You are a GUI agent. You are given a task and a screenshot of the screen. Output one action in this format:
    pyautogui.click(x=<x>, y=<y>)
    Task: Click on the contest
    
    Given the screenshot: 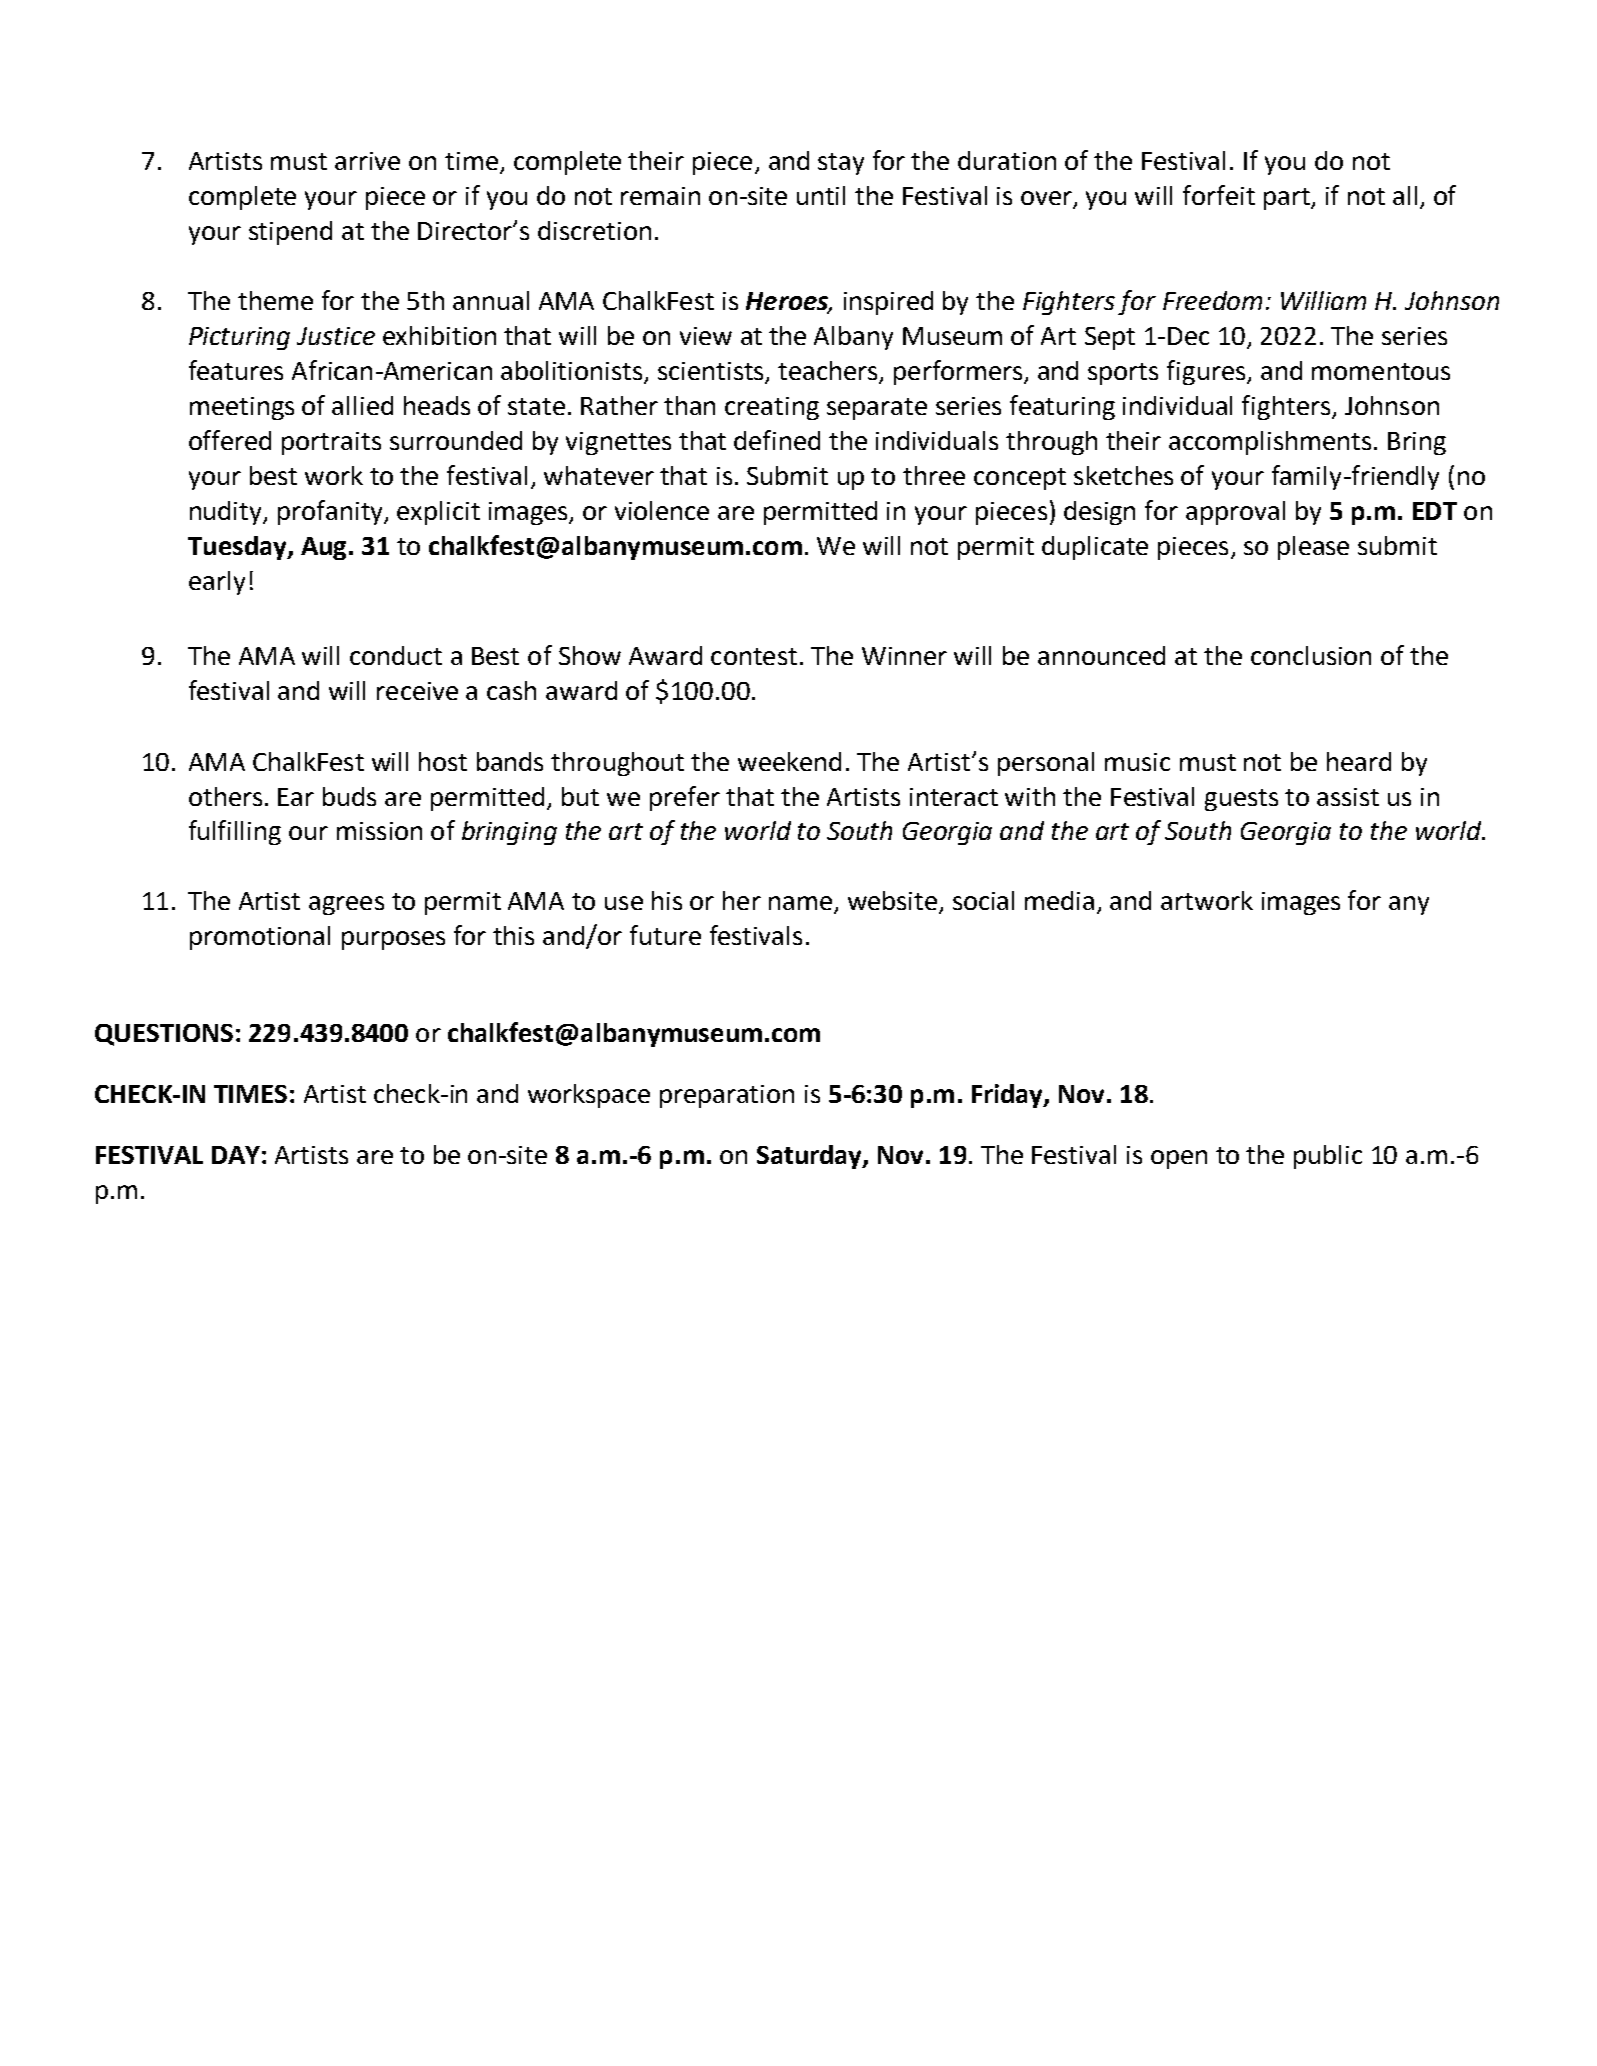 What is the action you would take?
    pyautogui.click(x=754, y=656)
